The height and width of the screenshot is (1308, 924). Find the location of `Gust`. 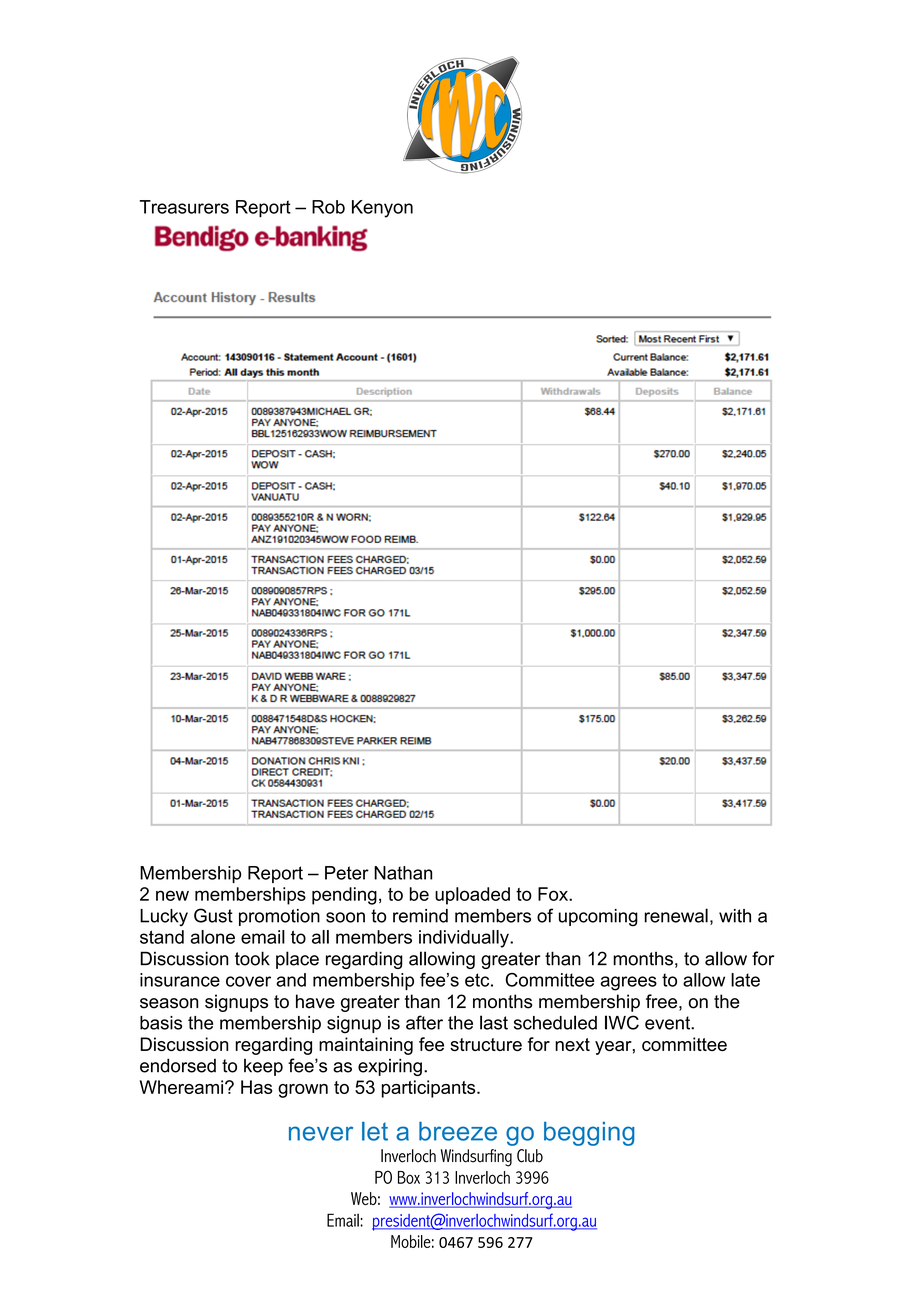

Gust is located at coordinates (213, 915).
